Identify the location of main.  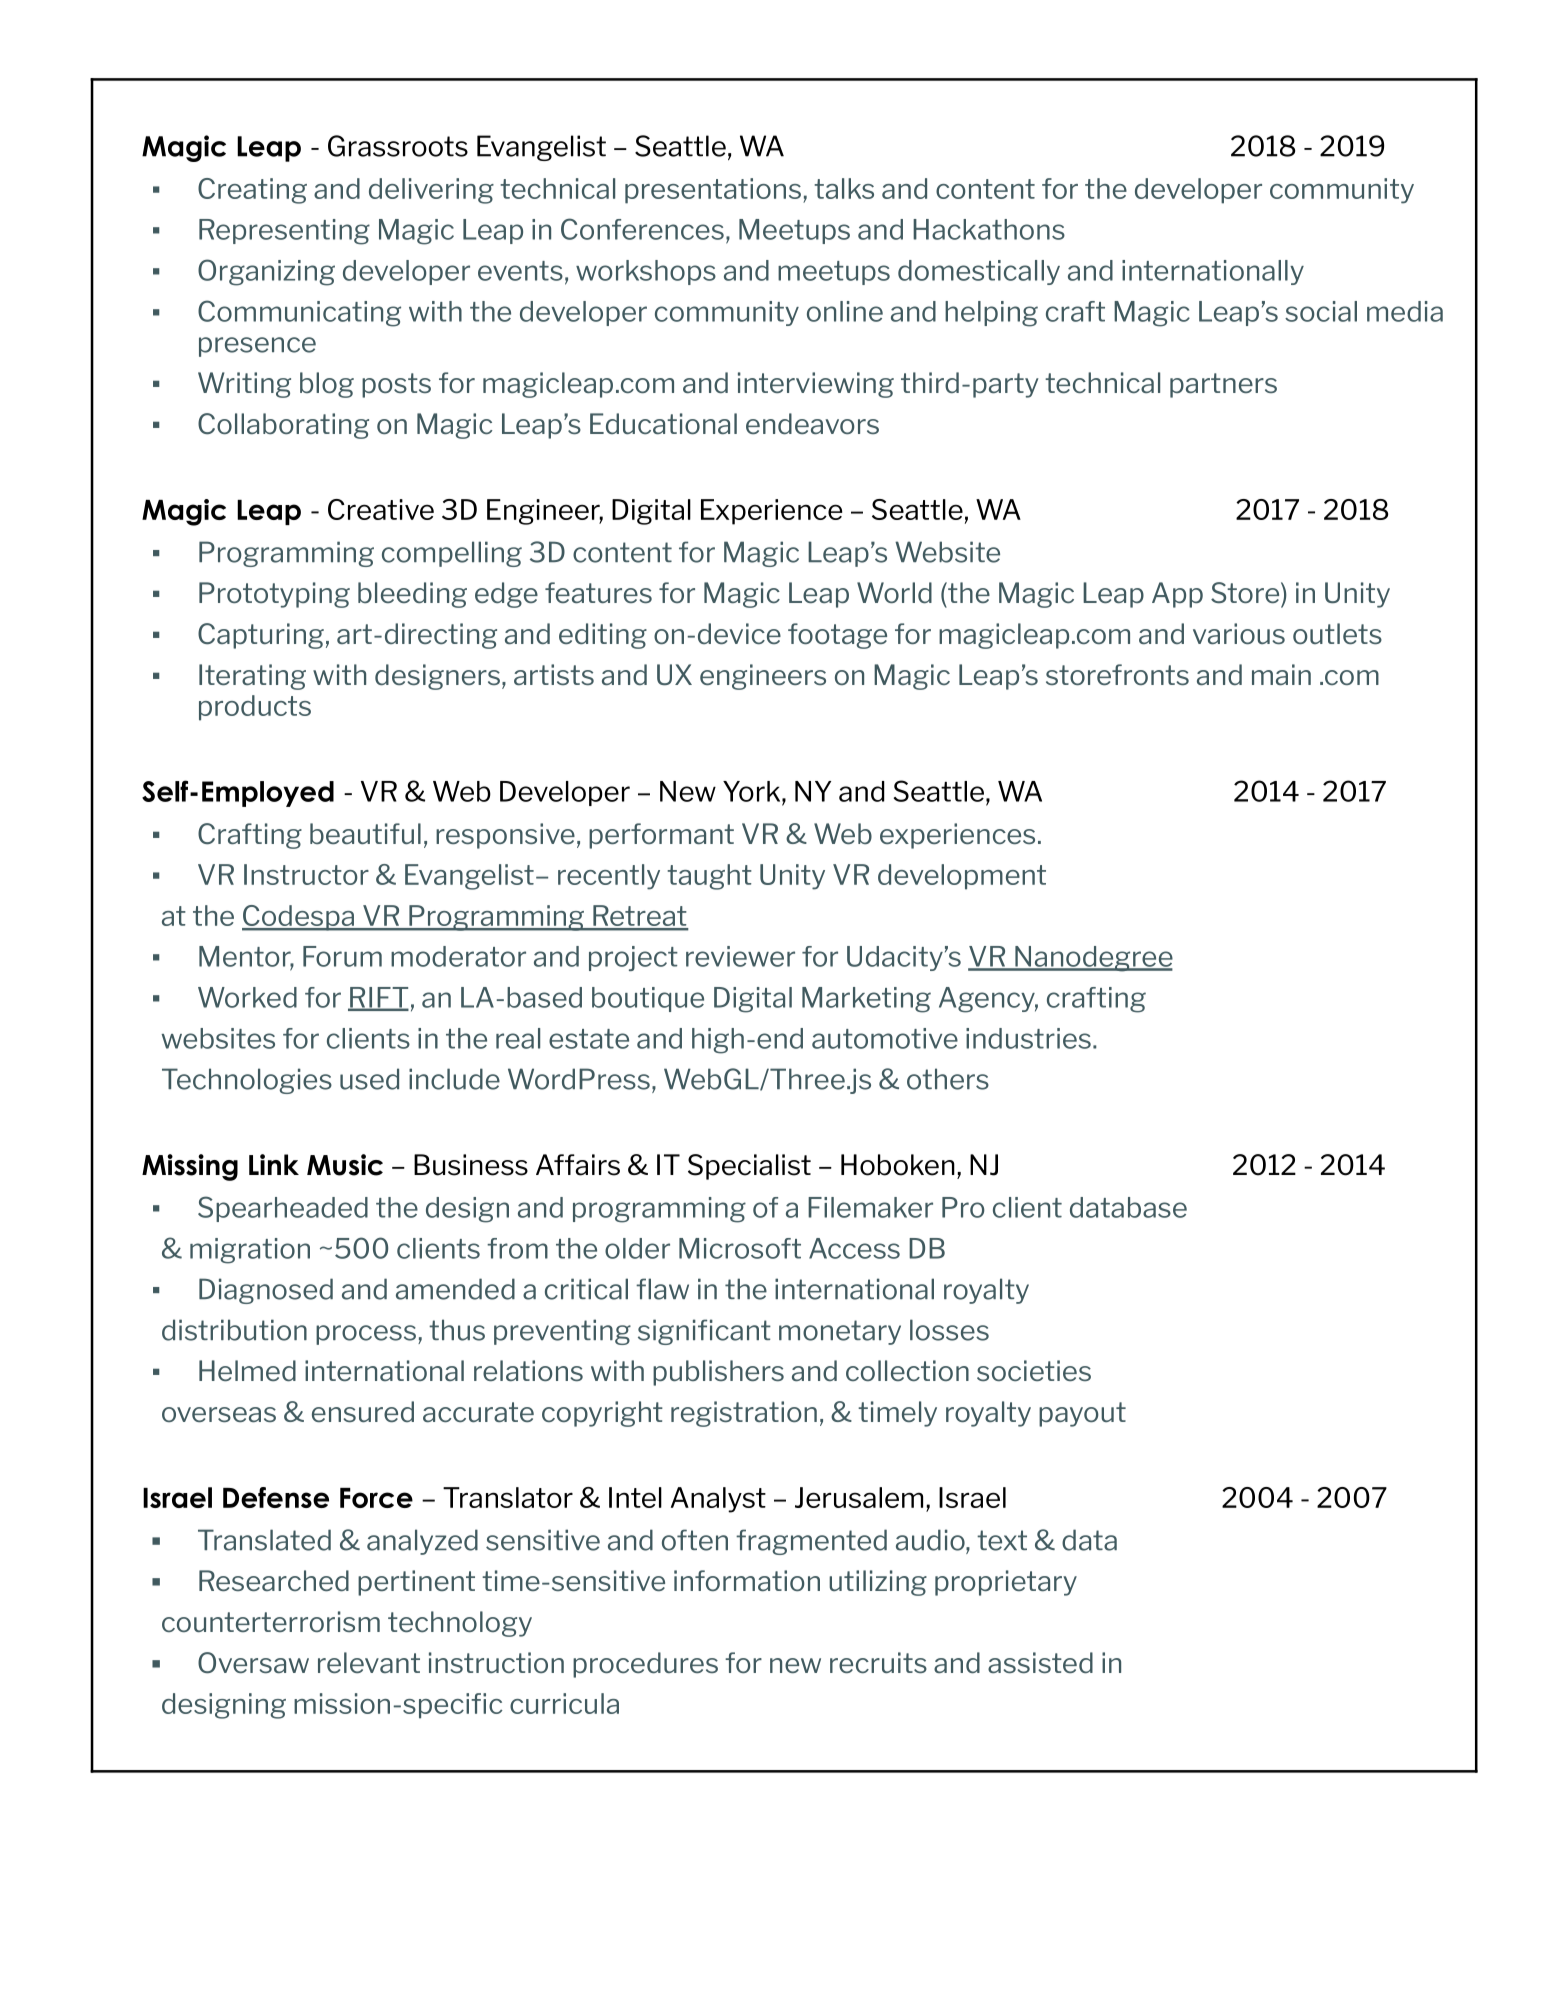
(1281, 674).
